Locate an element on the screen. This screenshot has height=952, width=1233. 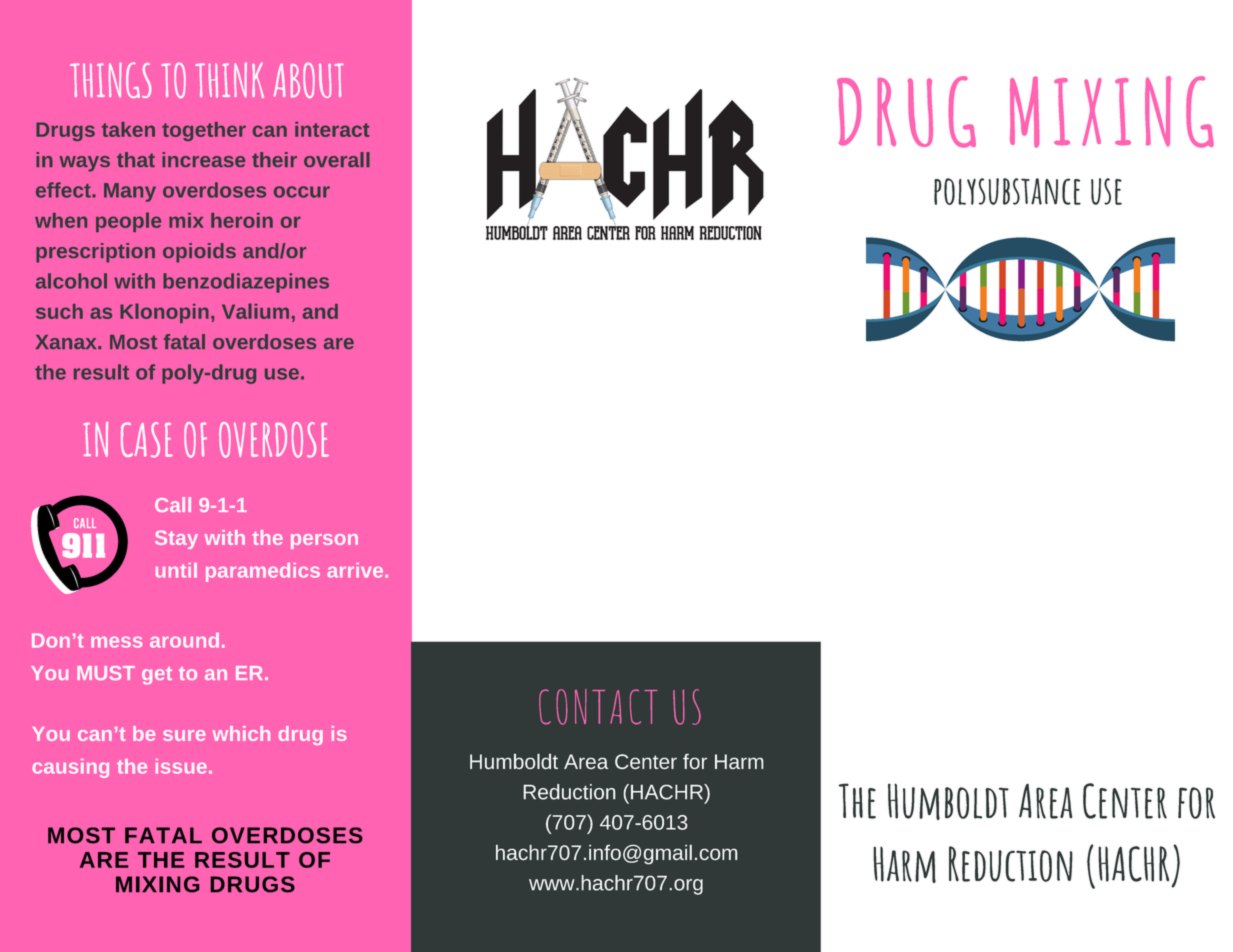
Xanax is located at coordinates (67, 342).
